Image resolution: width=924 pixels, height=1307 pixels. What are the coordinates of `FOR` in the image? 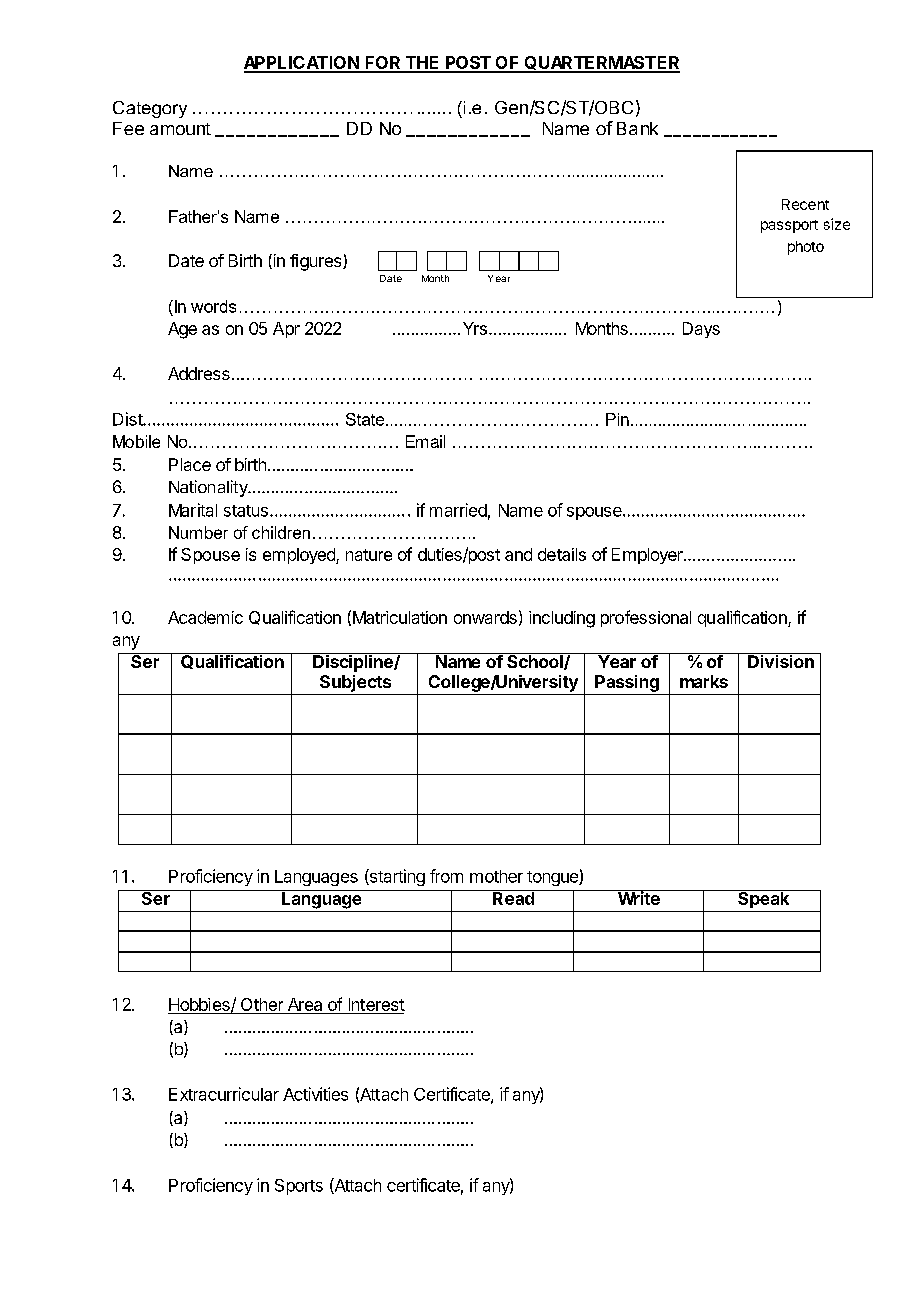 It's located at (383, 64).
